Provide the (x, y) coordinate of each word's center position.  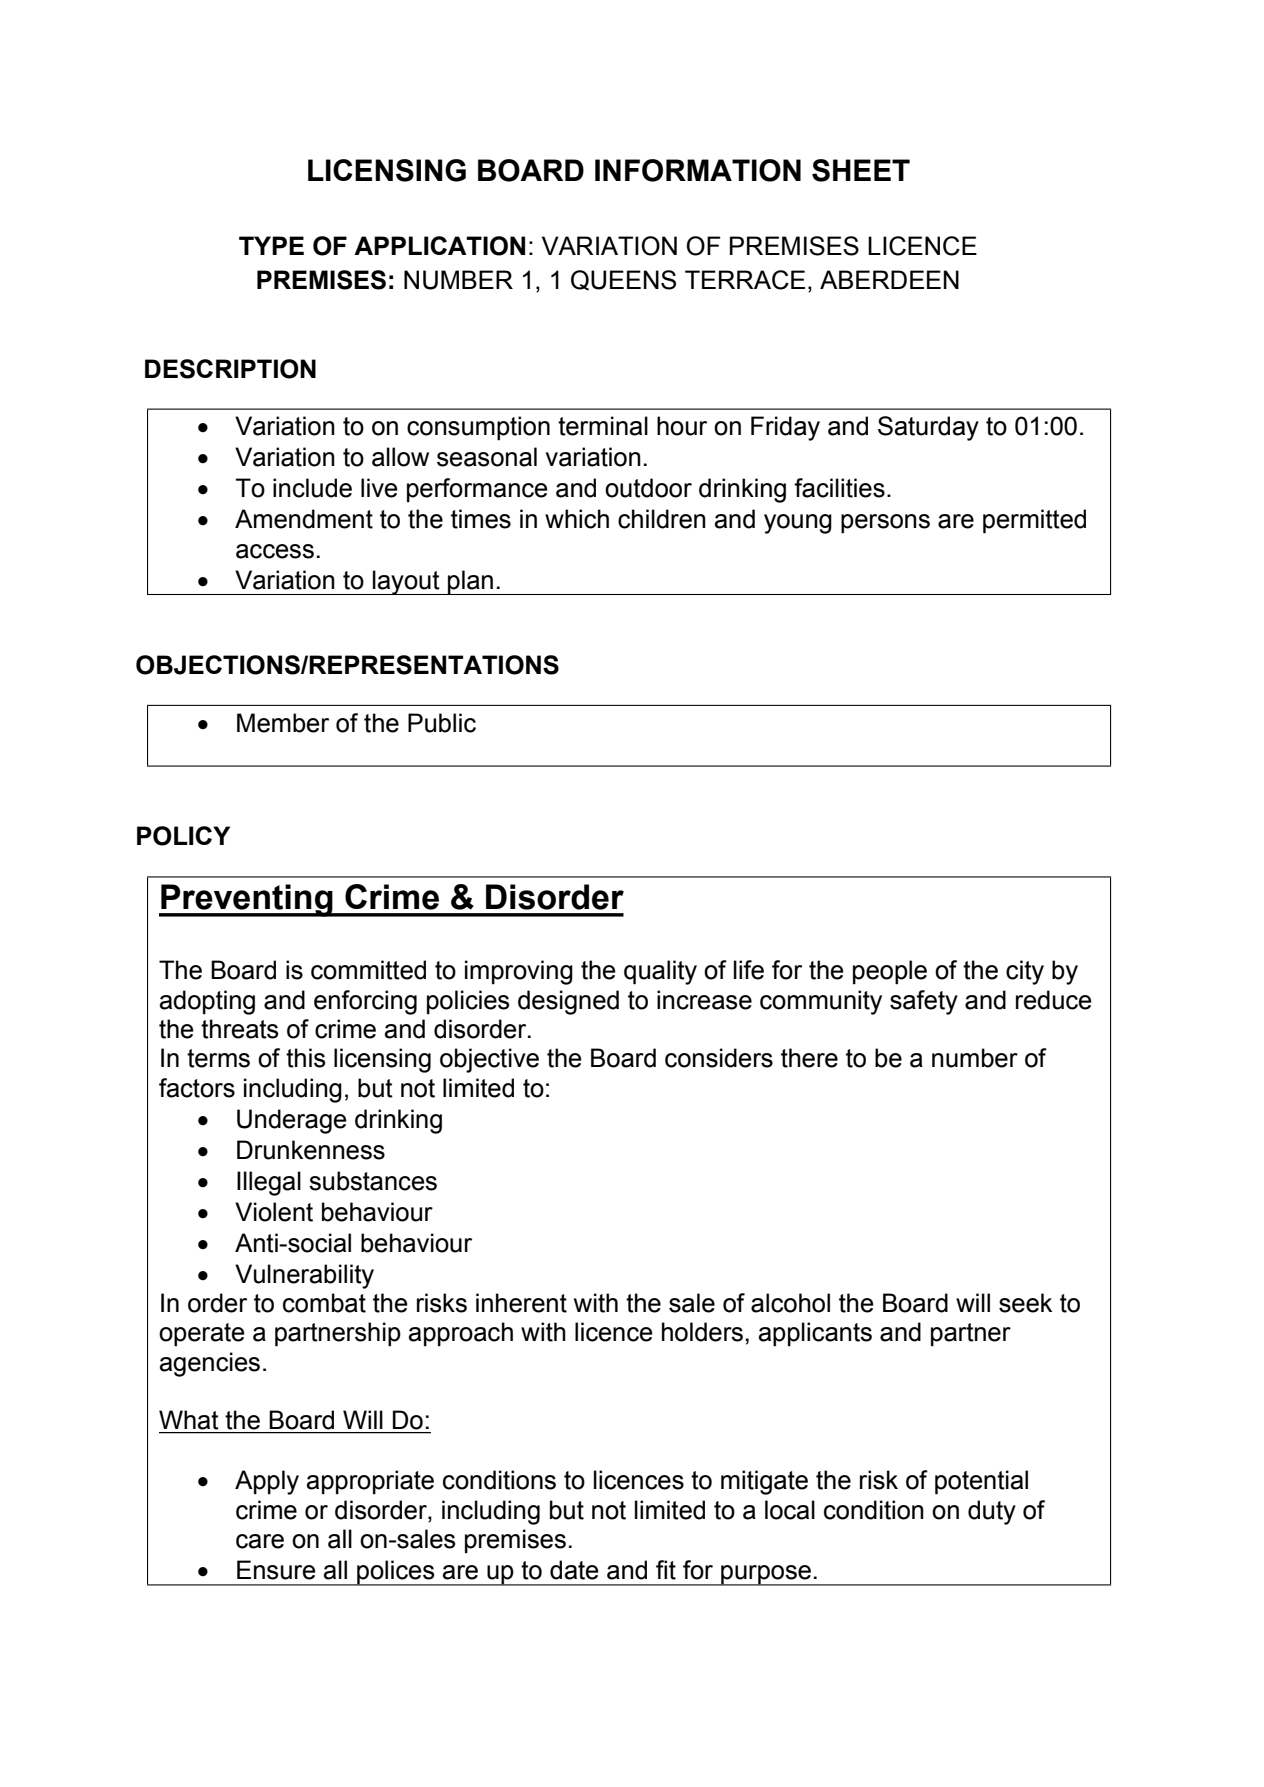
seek (1025, 1303)
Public (442, 723)
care (260, 1541)
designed (568, 1002)
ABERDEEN (889, 279)
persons (885, 524)
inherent (521, 1303)
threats (239, 1029)
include (312, 488)
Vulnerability (304, 1276)
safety (924, 1002)
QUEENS (623, 280)
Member (283, 723)
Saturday (928, 428)
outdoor (648, 488)
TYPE (271, 245)
